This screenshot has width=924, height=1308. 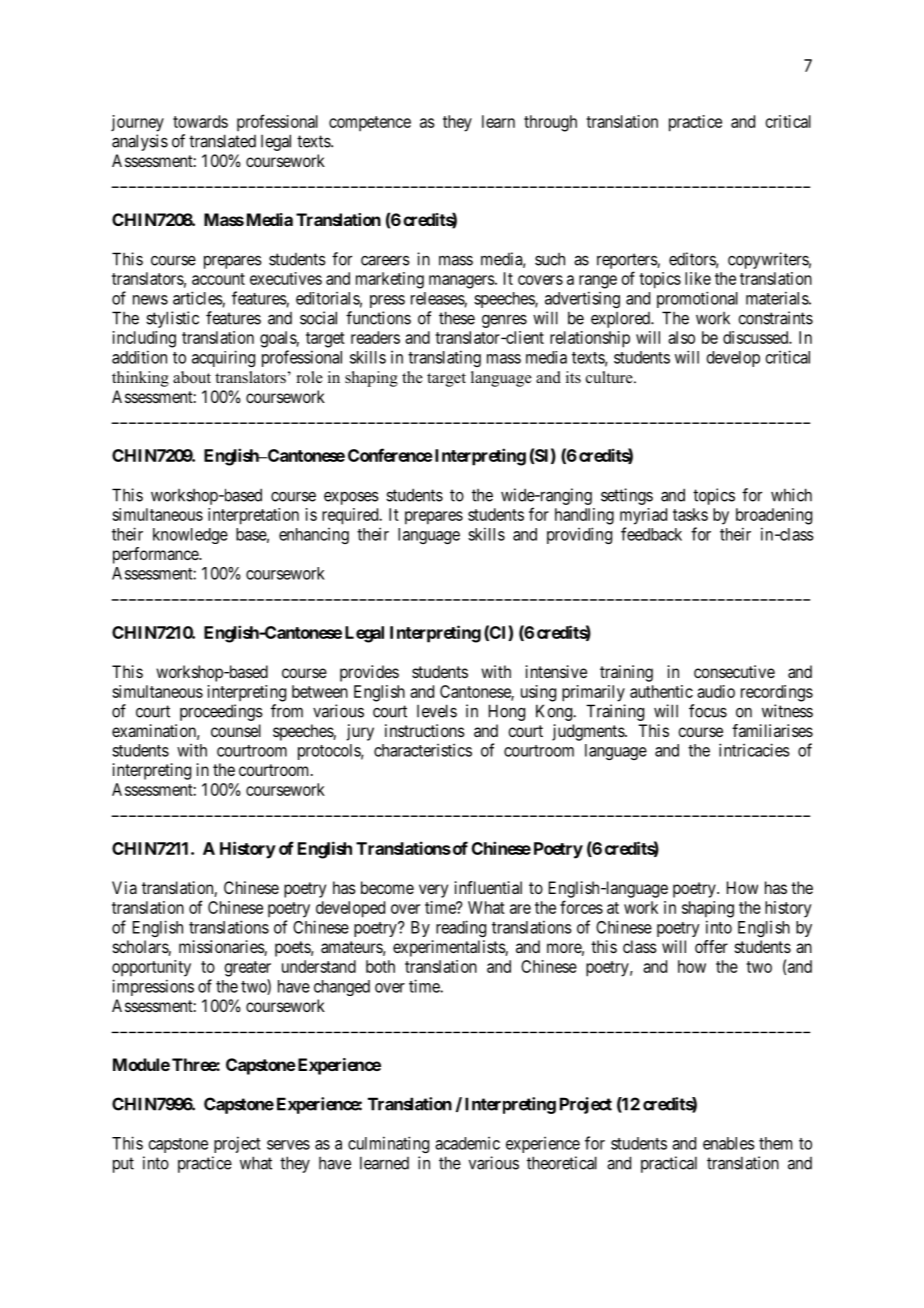 I want to click on tasks, so click(x=690, y=514).
